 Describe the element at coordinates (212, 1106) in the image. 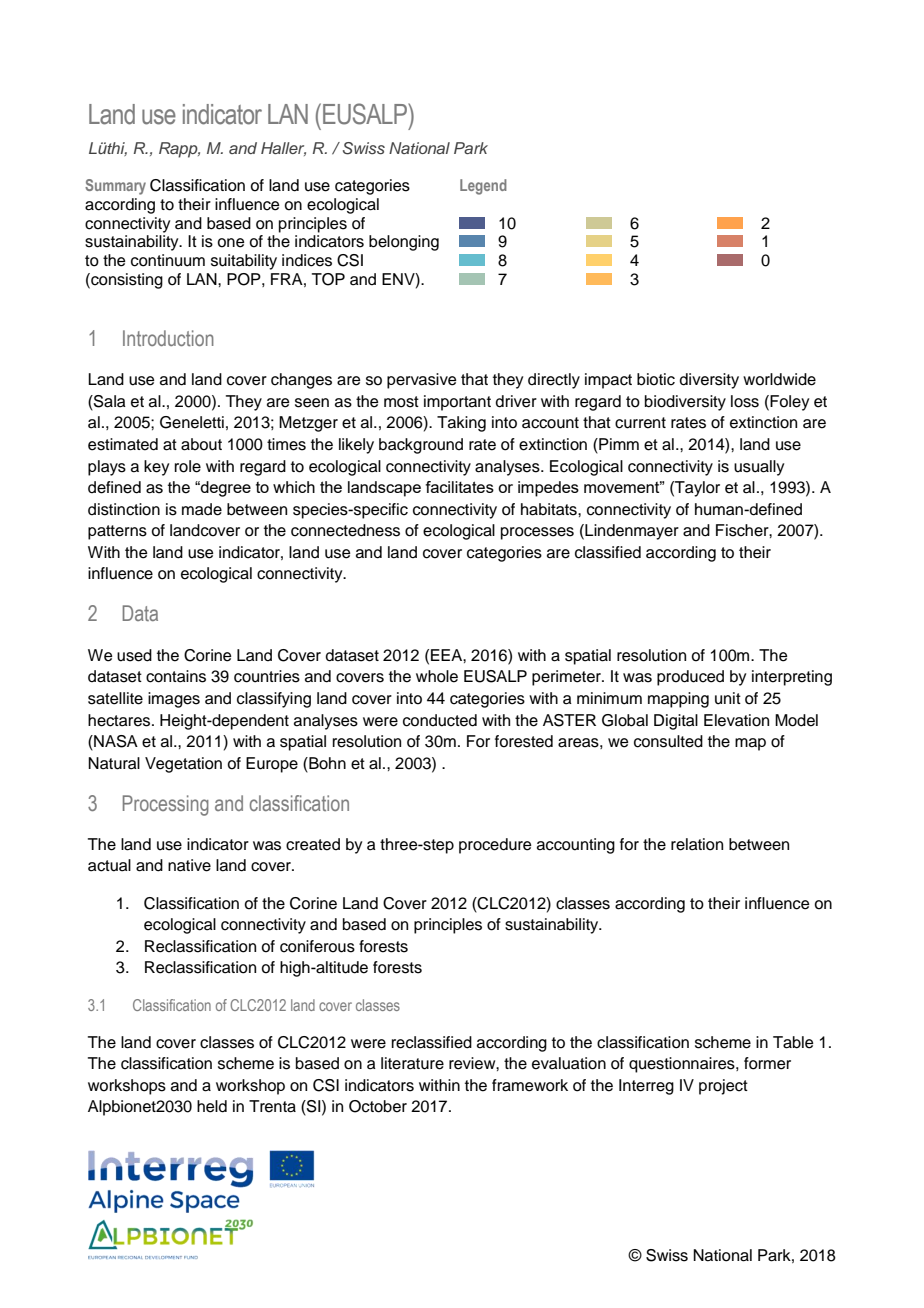

I see `held` at that location.
